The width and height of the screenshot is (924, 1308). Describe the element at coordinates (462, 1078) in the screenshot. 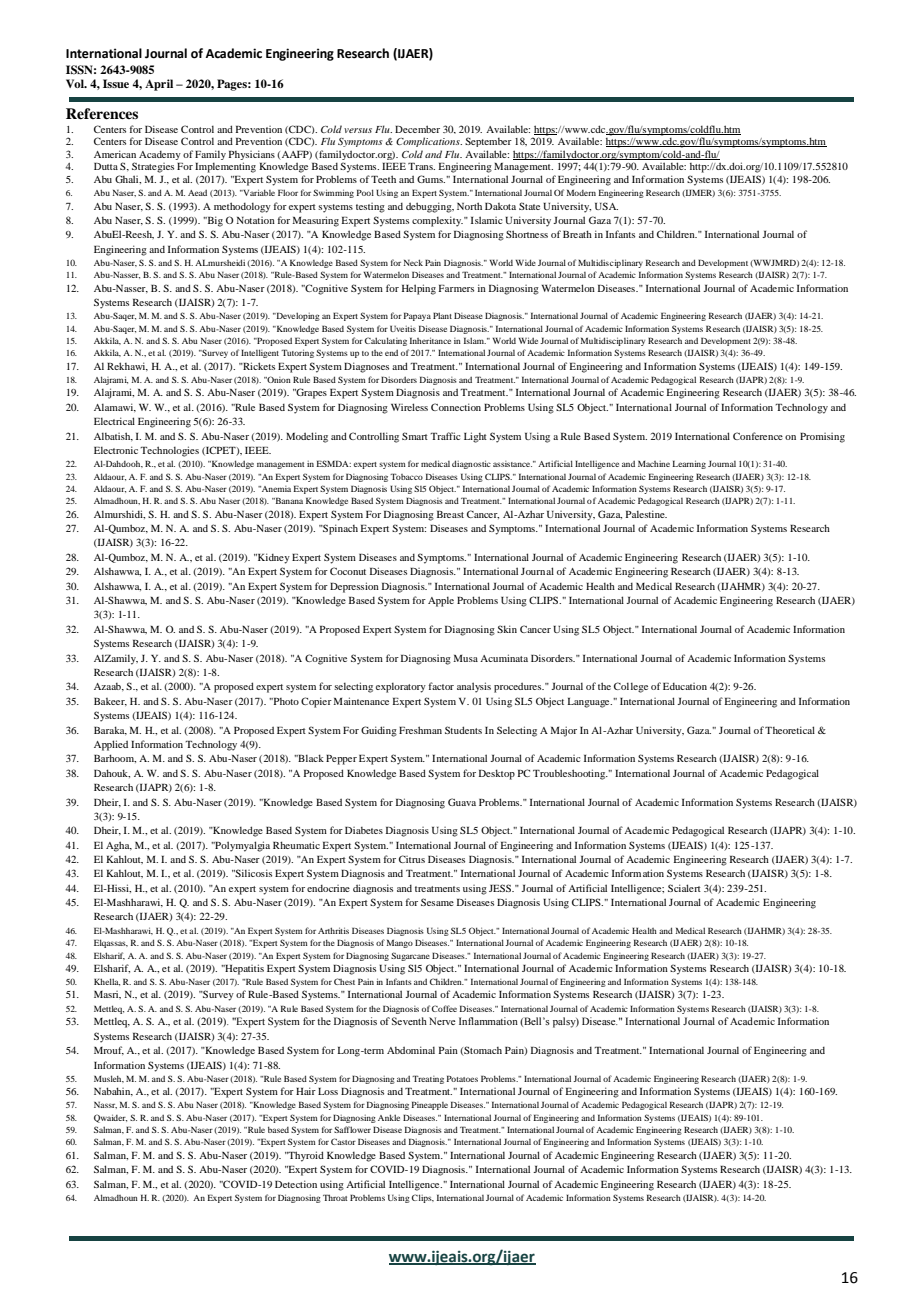

I see `Potatoes` at that location.
